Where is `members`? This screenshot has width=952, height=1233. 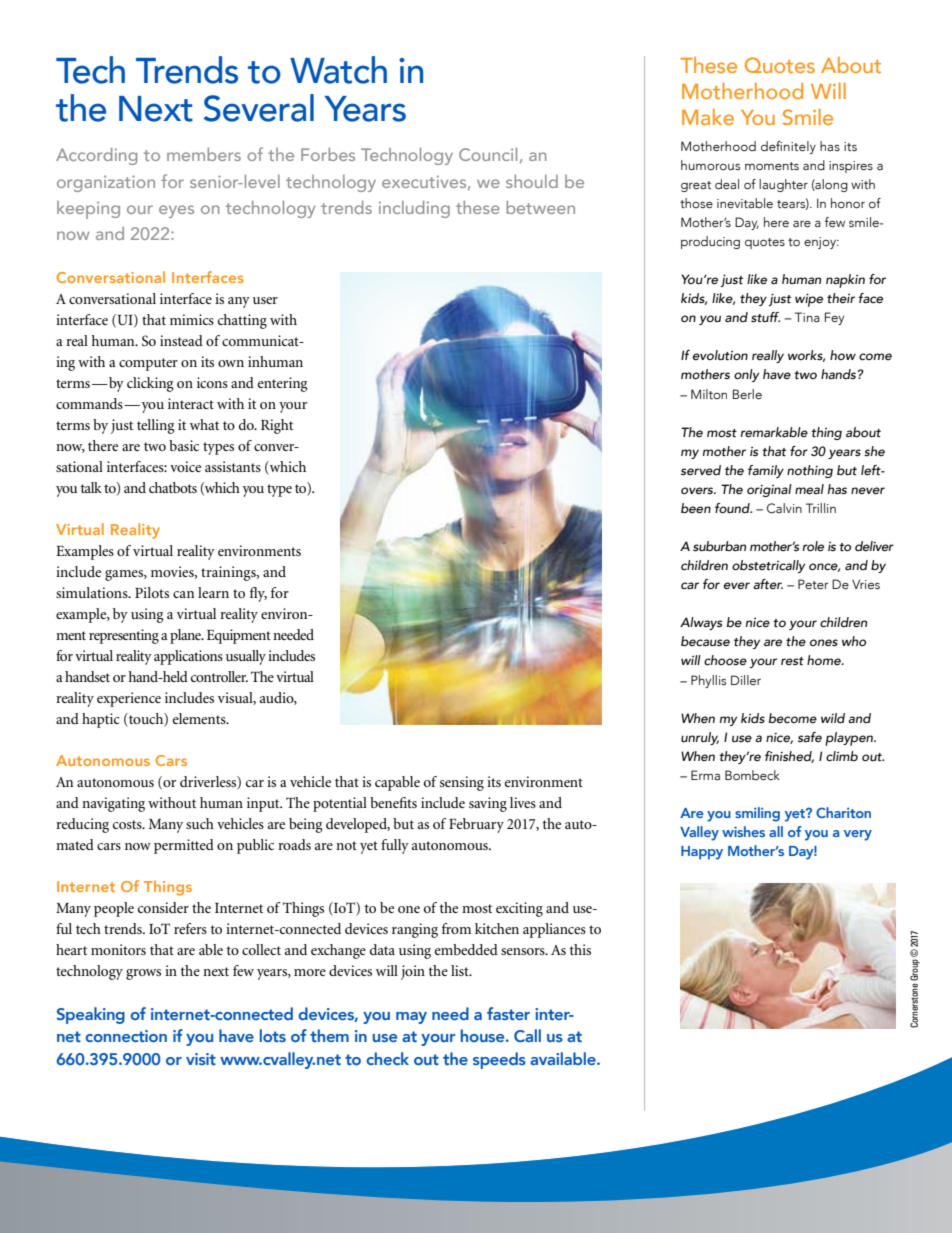 members is located at coordinates (204, 154).
